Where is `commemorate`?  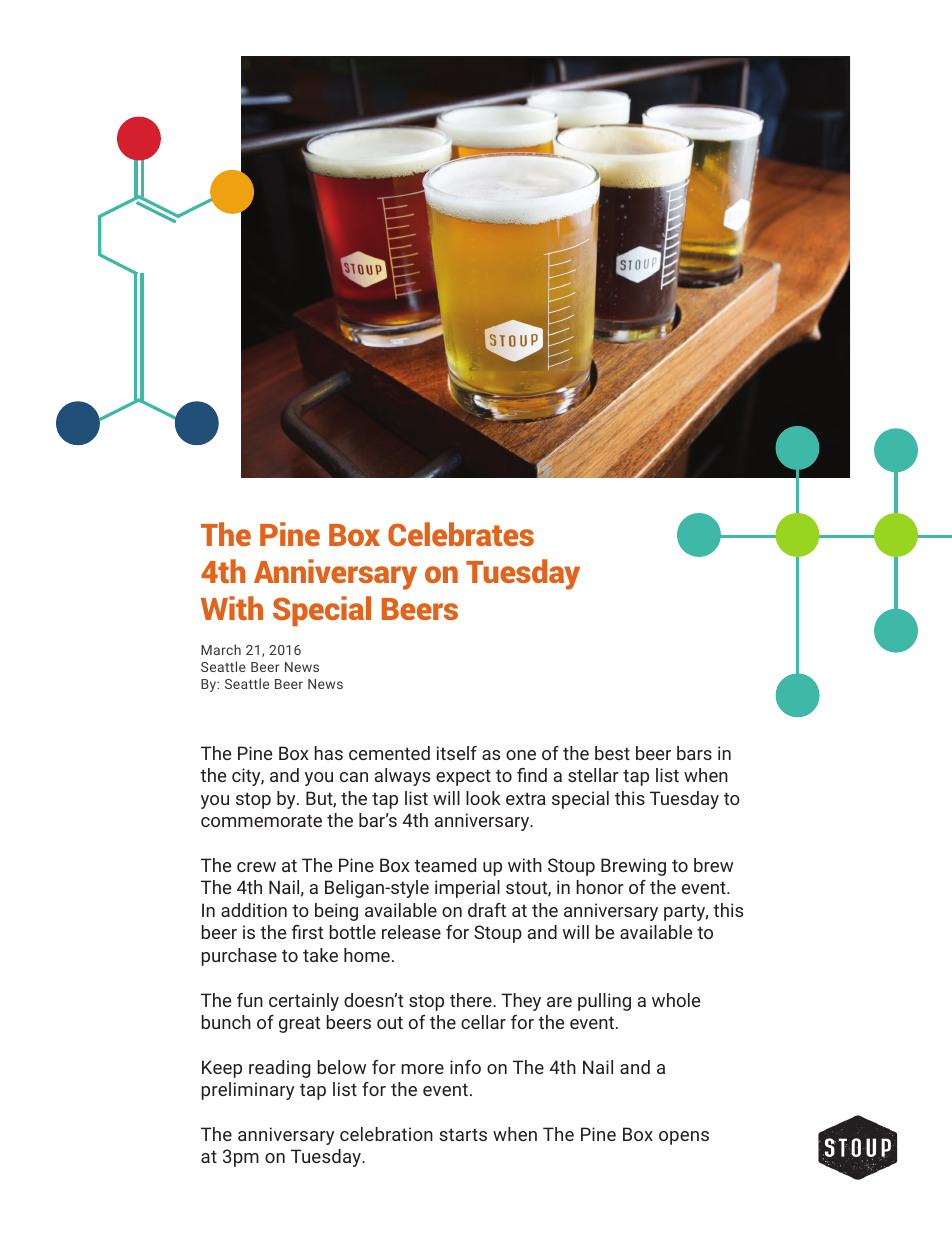 commemorate is located at coordinates (261, 820).
